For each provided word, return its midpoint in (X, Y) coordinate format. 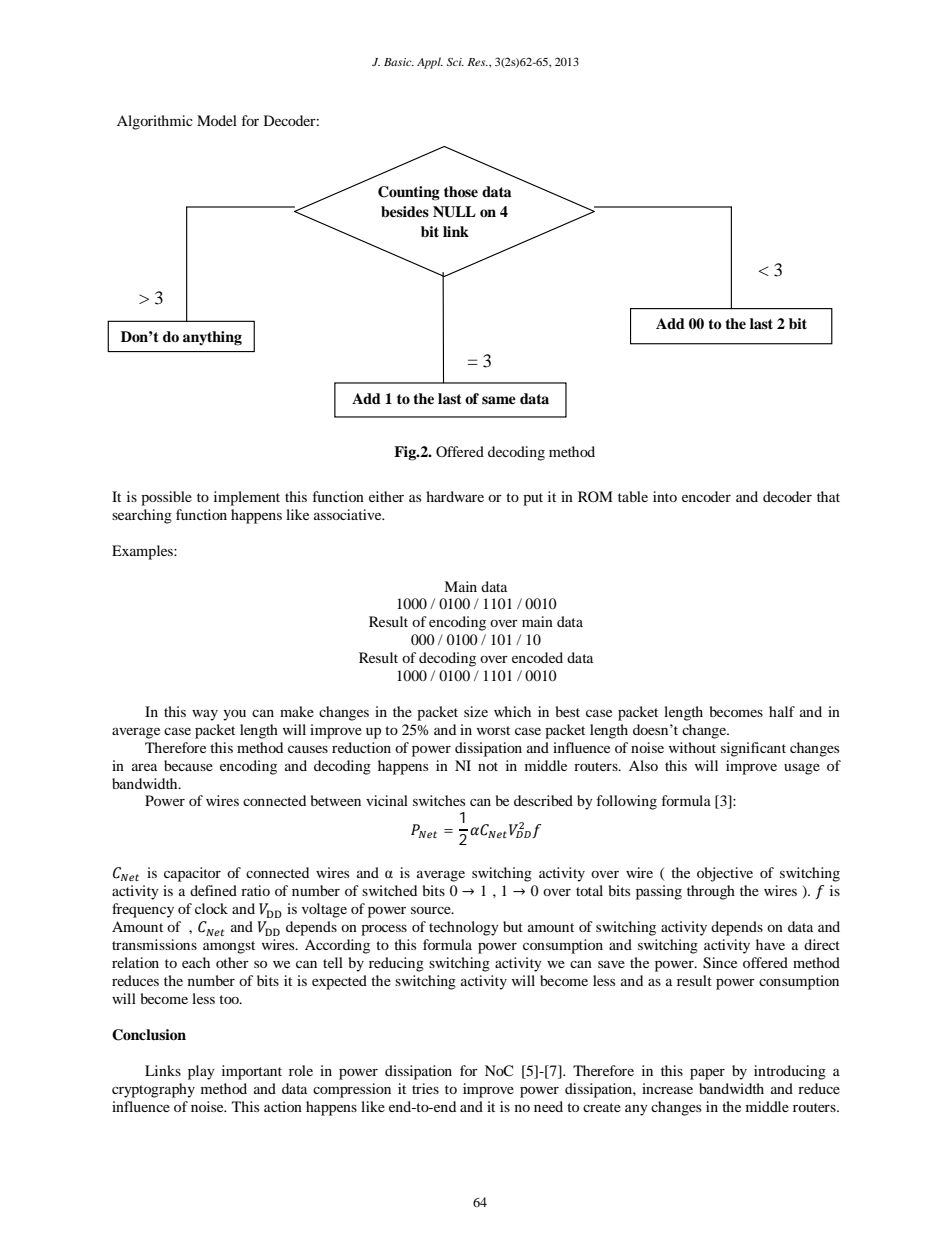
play (201, 1072)
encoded (537, 657)
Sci (455, 62)
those (461, 192)
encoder (706, 496)
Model (217, 120)
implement (247, 498)
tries (425, 1088)
